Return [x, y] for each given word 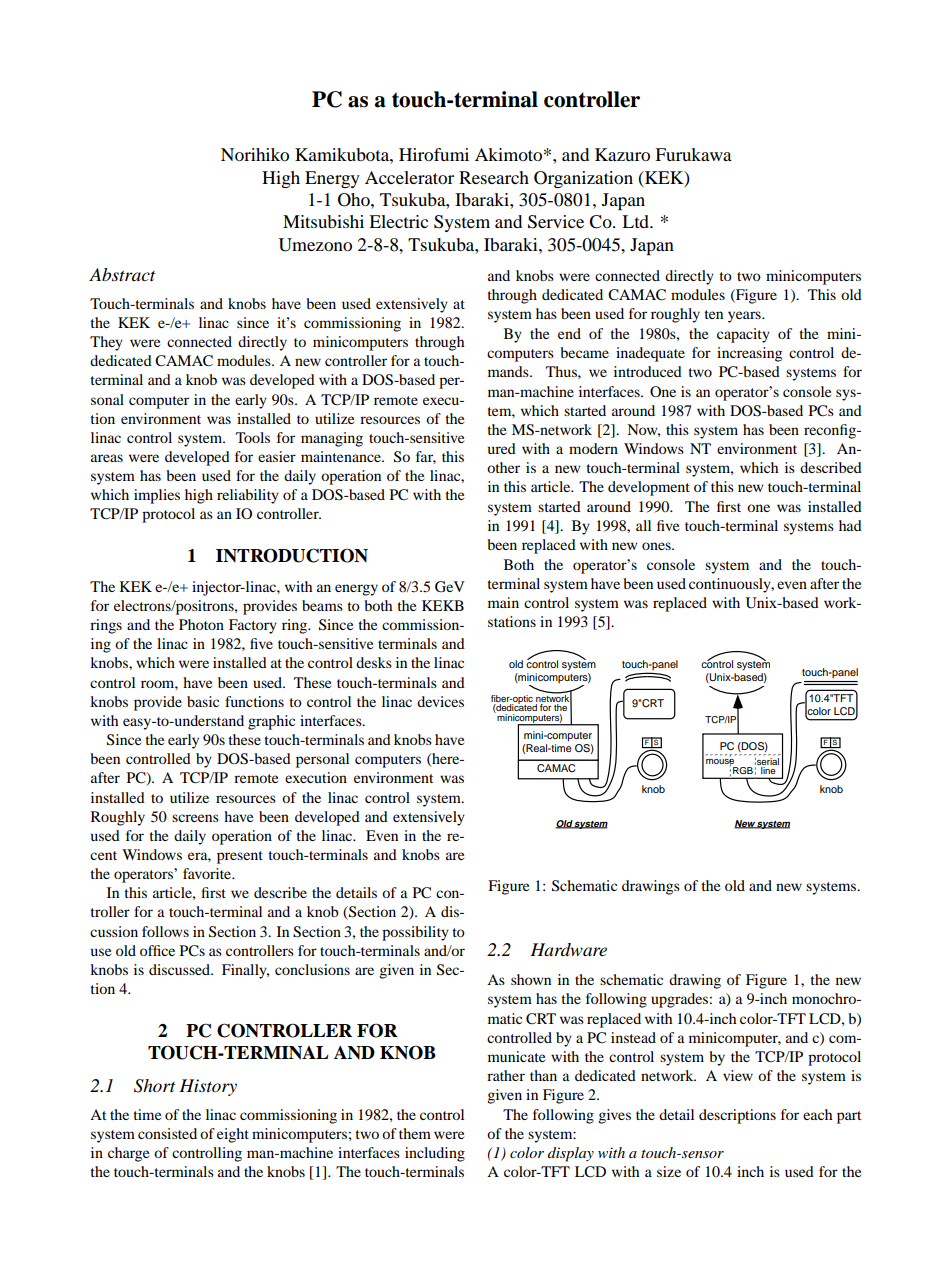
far [426, 457]
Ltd [637, 221]
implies [157, 496]
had [850, 525]
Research [494, 177]
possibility [415, 933]
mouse [720, 761]
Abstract [122, 274]
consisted [167, 1133]
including [435, 1154]
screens [195, 818]
